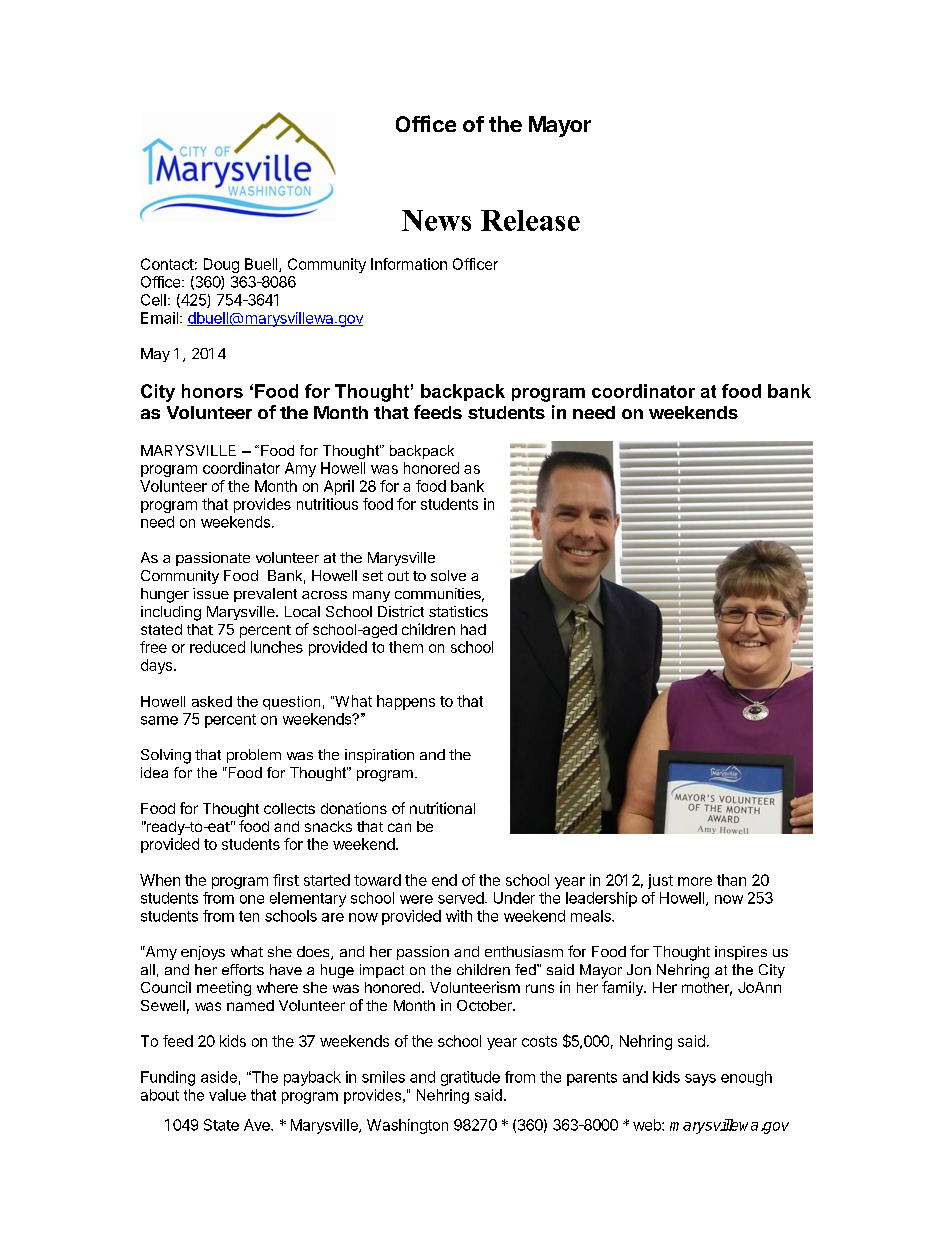 Image resolution: width=952 pixels, height=1233 pixels. Describe the element at coordinates (442, 808) in the image. I see `nutritional` at that location.
